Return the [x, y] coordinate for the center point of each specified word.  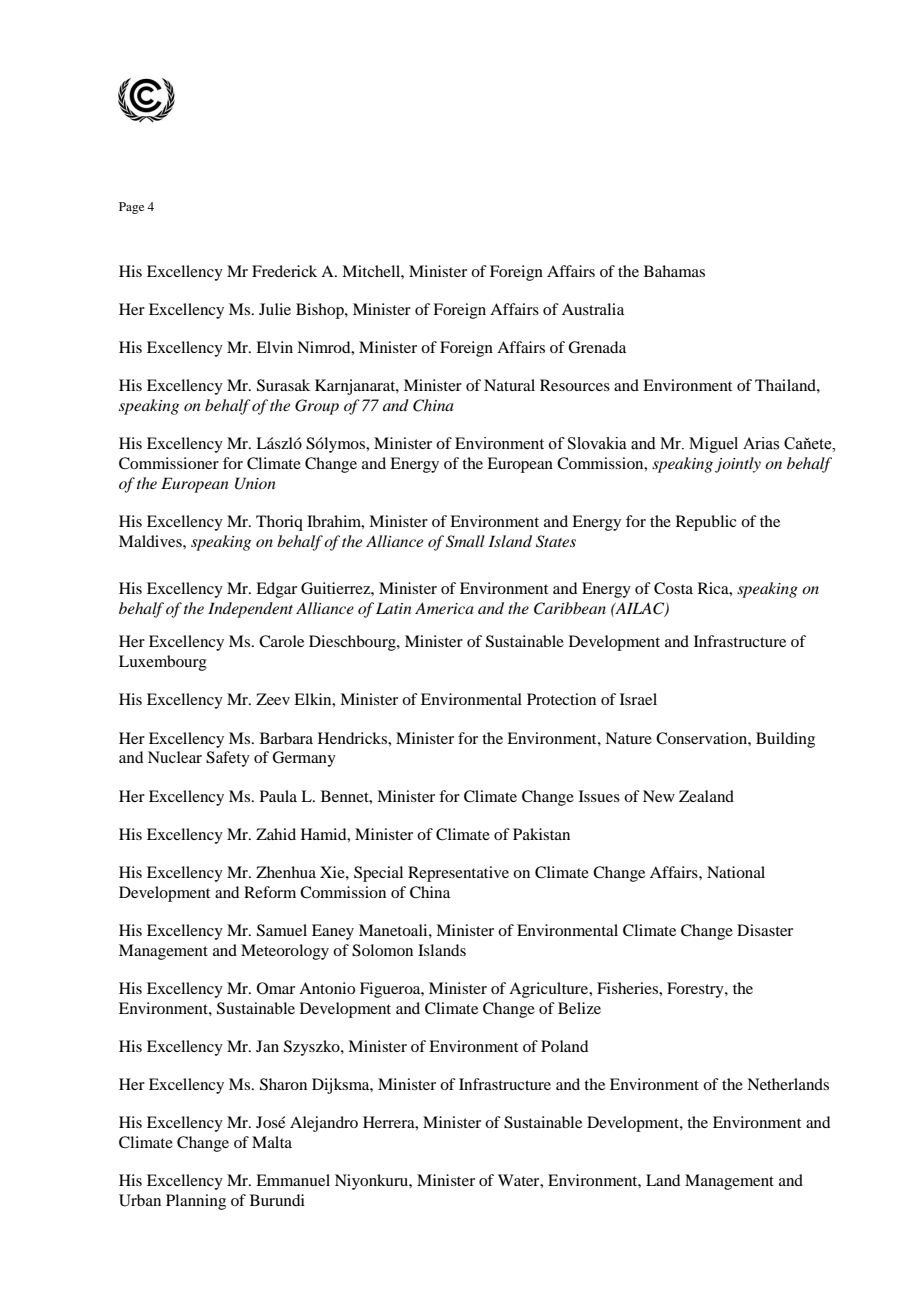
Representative [458, 874]
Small [465, 541]
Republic [706, 523]
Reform [270, 892]
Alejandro [324, 1124]
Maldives [151, 541]
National [736, 872]
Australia [593, 309]
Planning [196, 1202]
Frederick [284, 271]
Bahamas [674, 271]
